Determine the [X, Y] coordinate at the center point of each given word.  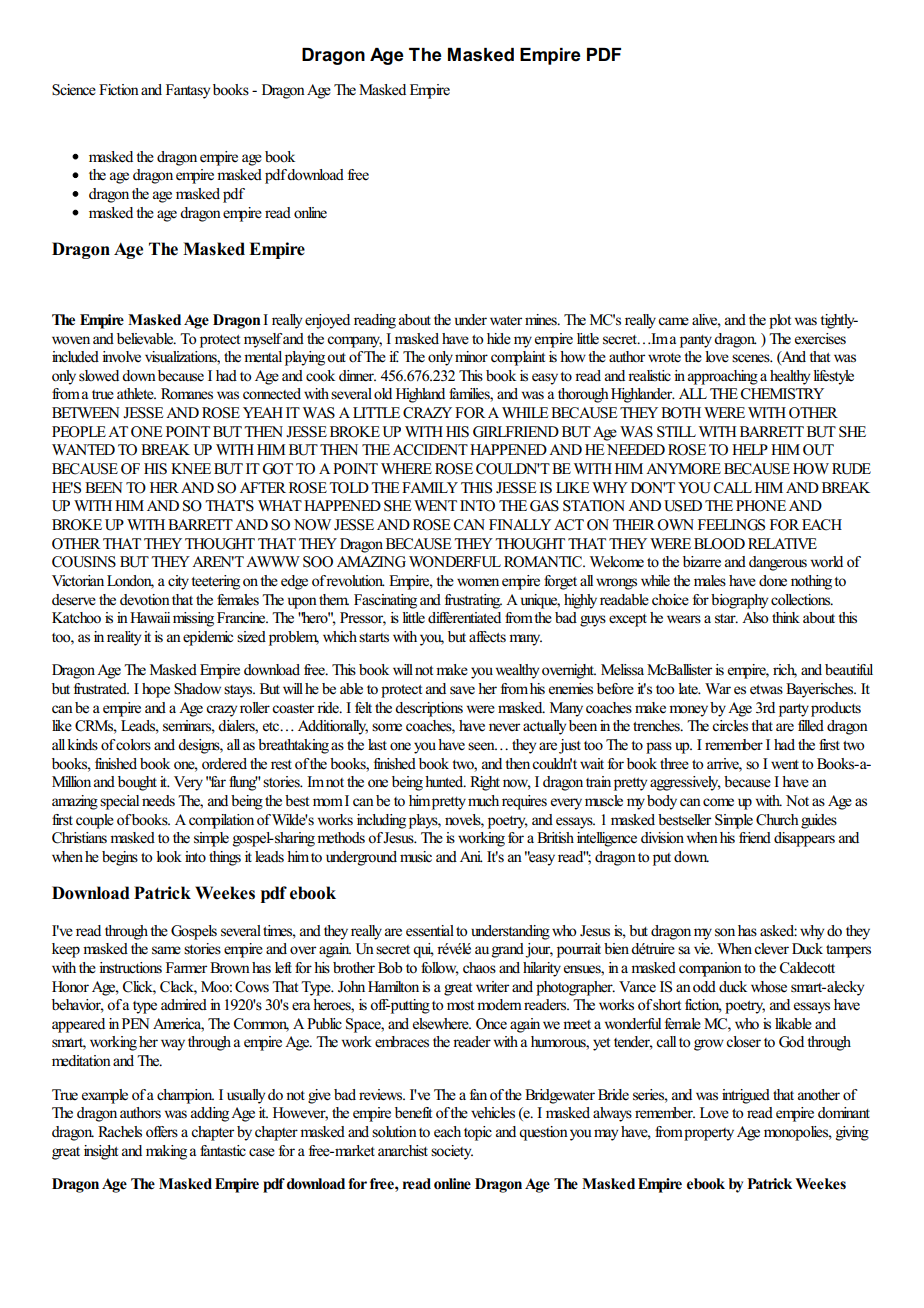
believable [146, 338]
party [794, 710]
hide [499, 339]
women [478, 582]
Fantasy [188, 91]
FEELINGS [731, 525]
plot [780, 321]
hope [156, 690]
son [725, 932]
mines [542, 320]
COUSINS [84, 562]
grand [508, 950]
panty [696, 341]
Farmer [186, 968]
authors [140, 1112]
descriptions [429, 709]
